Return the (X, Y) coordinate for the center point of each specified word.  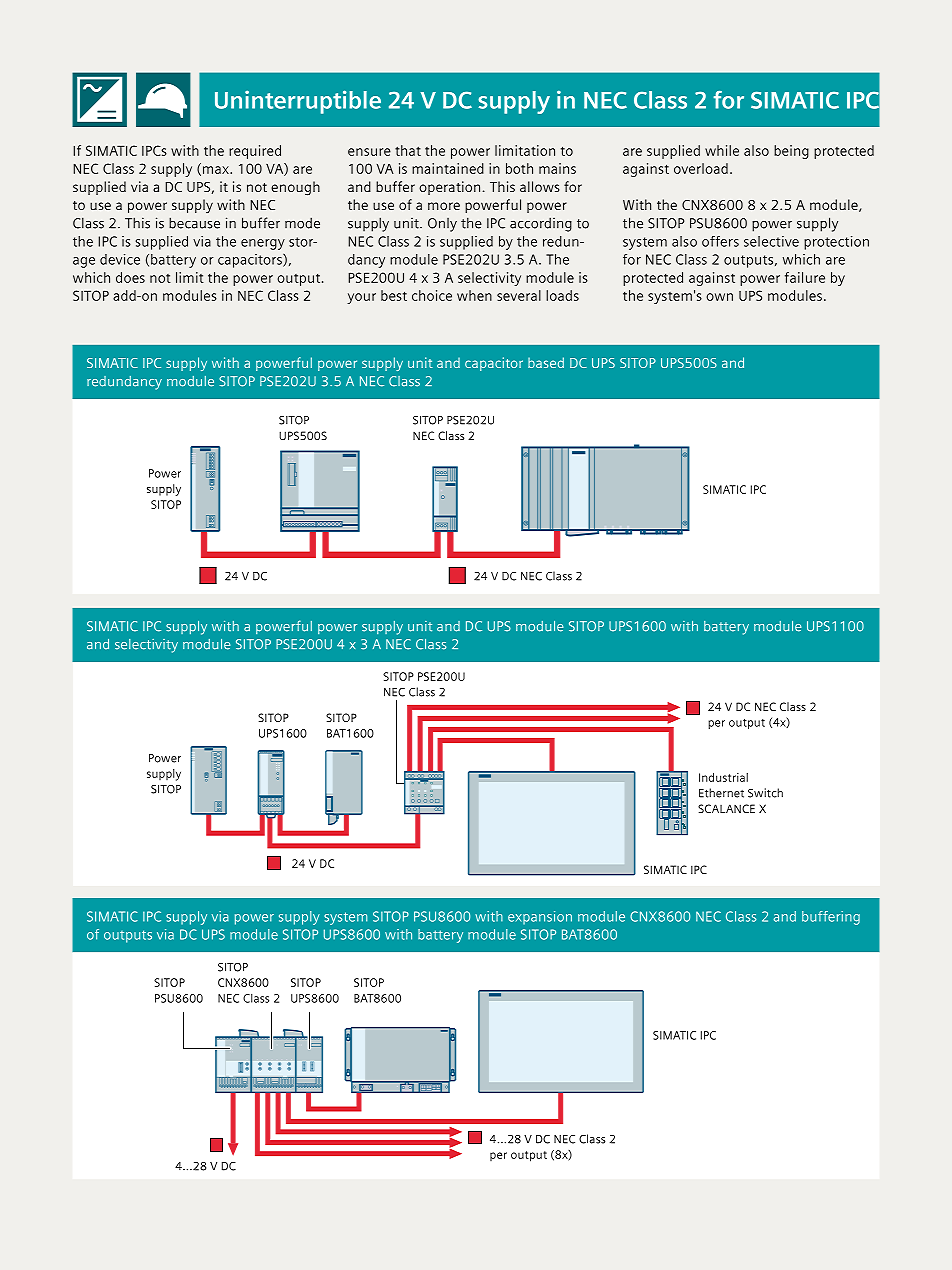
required (255, 152)
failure (805, 277)
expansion (540, 918)
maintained (448, 168)
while (722, 150)
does (130, 277)
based (546, 362)
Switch (765, 793)
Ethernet (721, 793)
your (361, 298)
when (474, 295)
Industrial (723, 777)
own (719, 297)
